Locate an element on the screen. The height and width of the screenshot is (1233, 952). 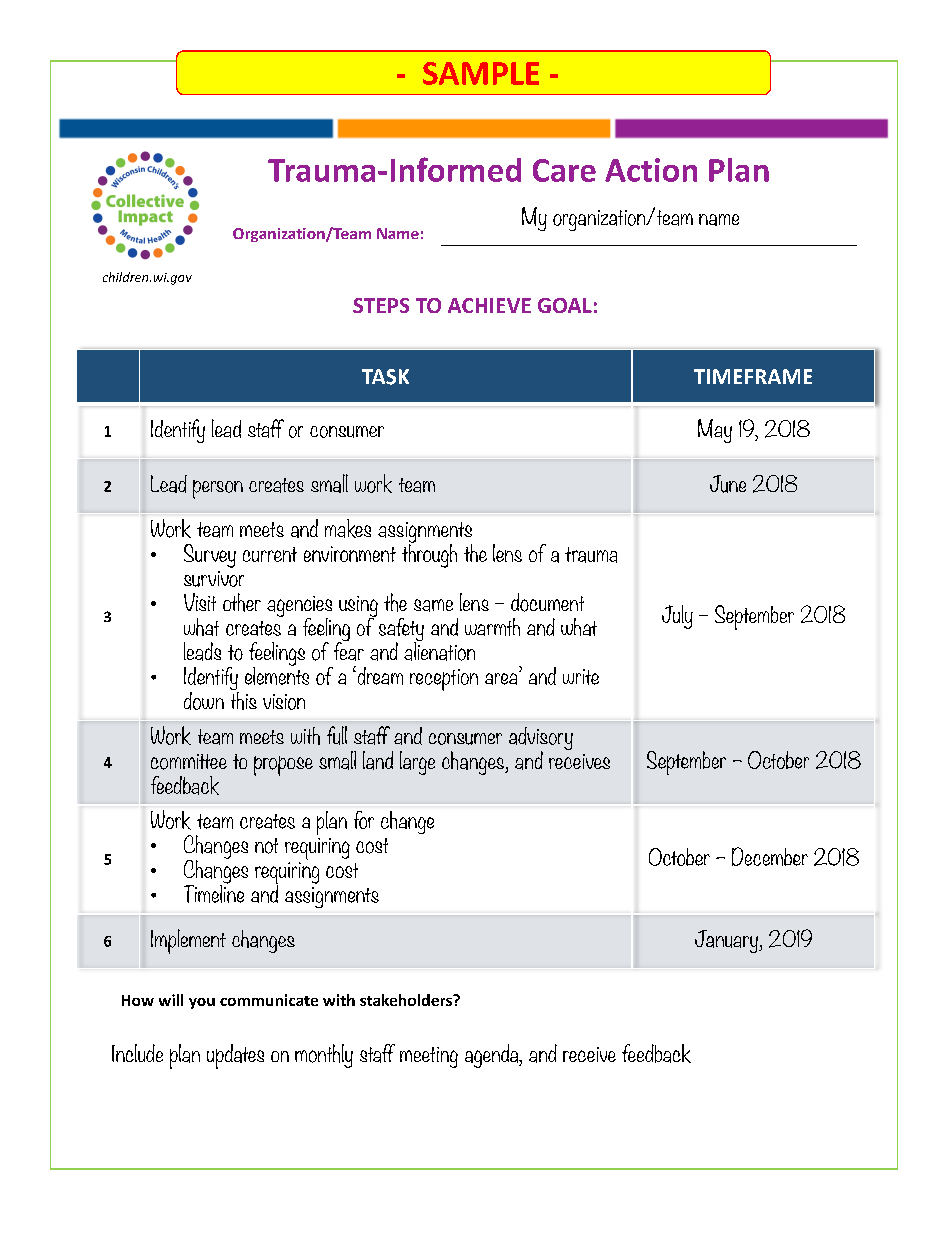
Care is located at coordinates (564, 170).
